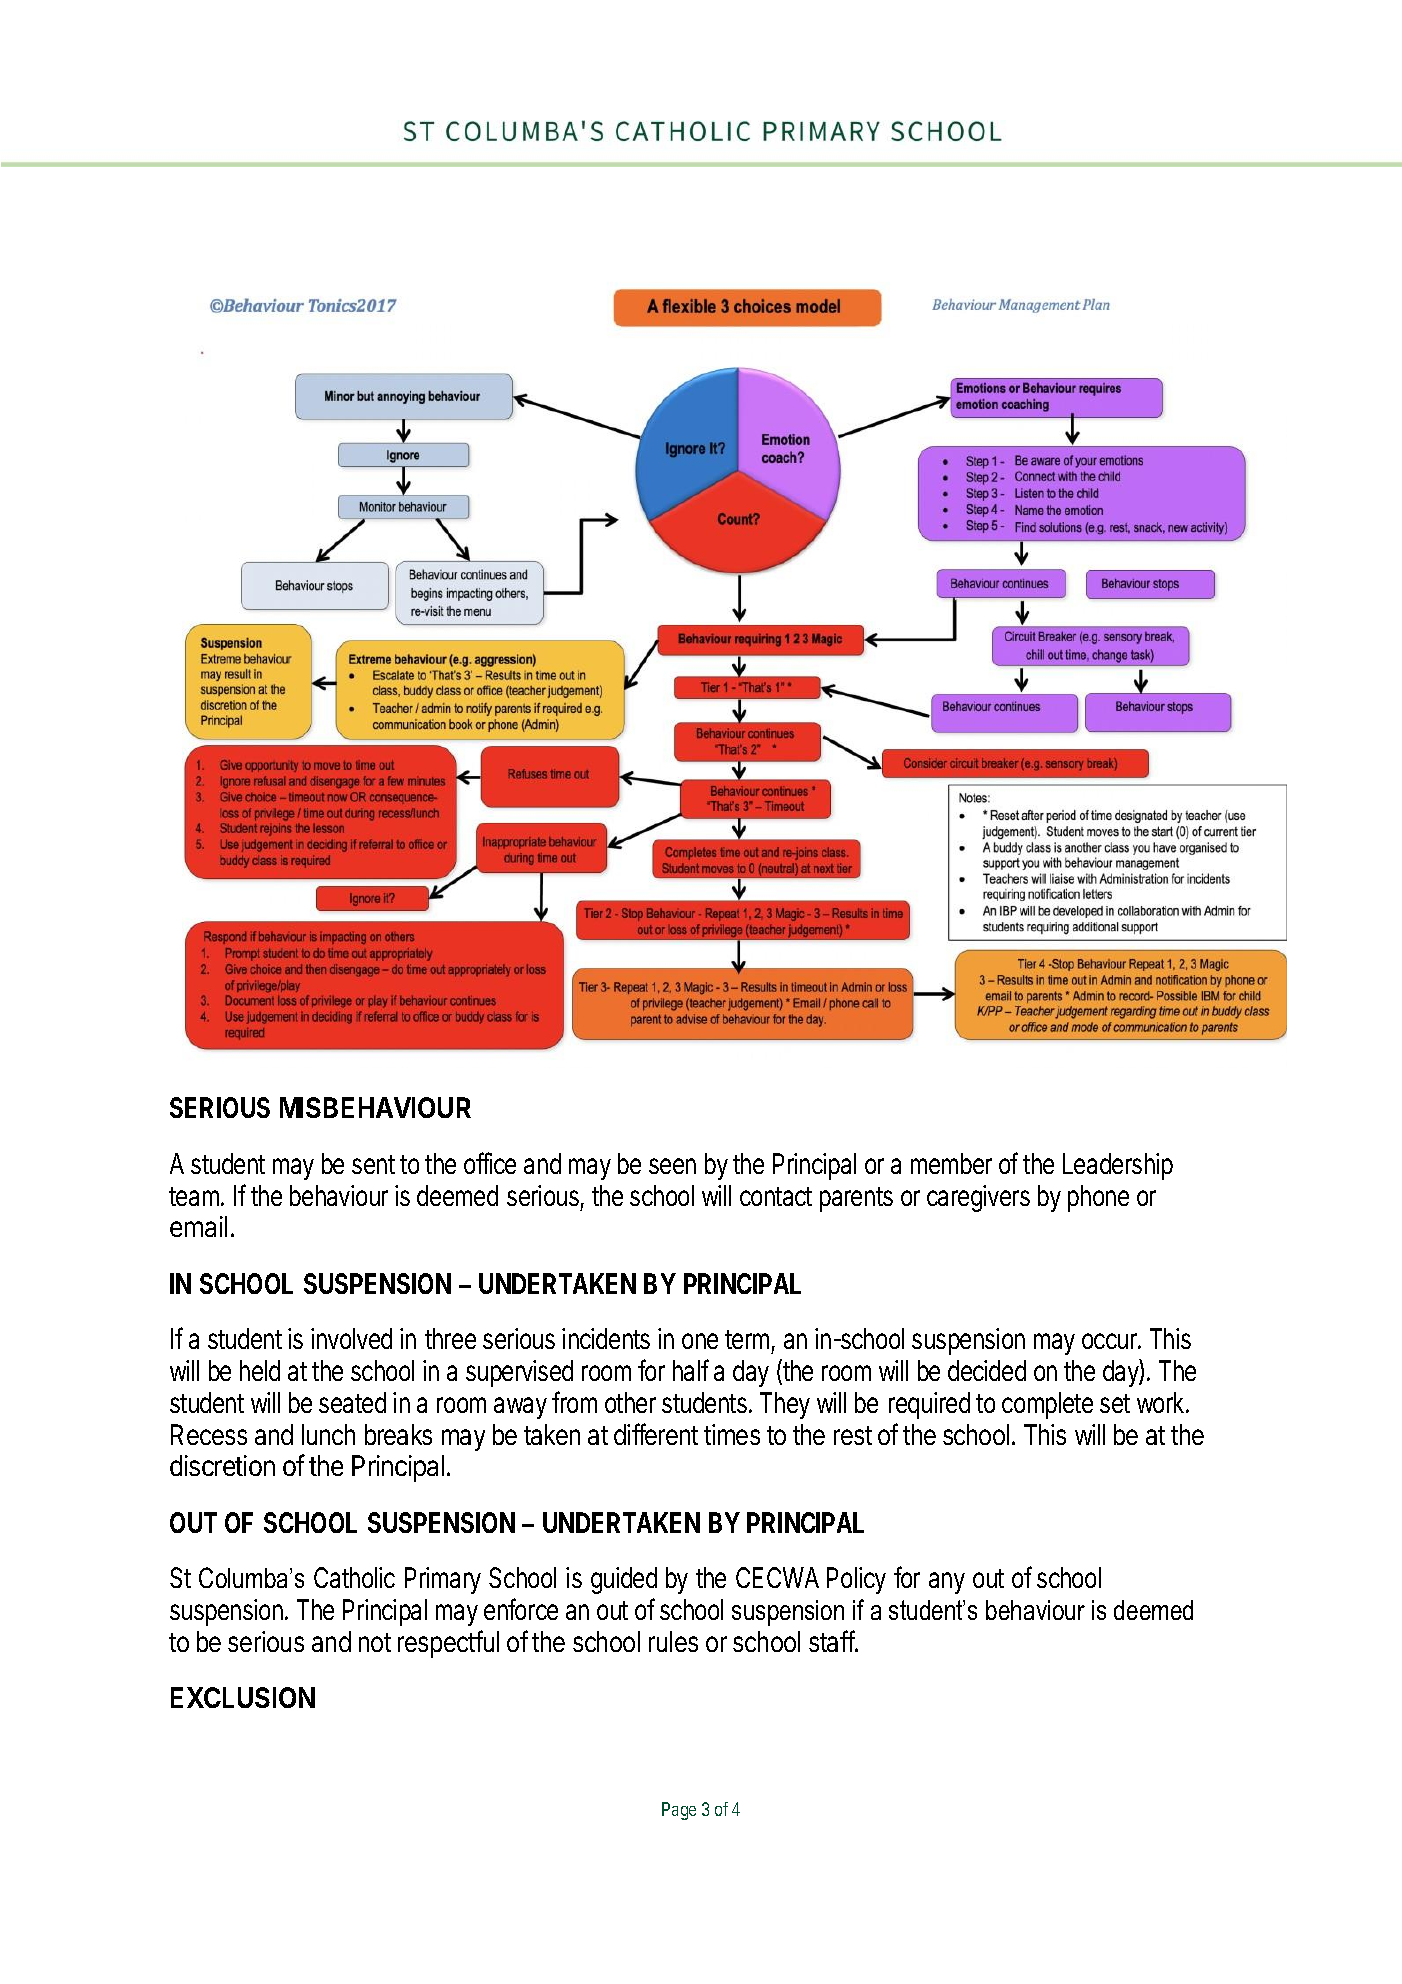 Image resolution: width=1402 pixels, height=1984 pixels. I want to click on Catholic, so click(354, 1577).
